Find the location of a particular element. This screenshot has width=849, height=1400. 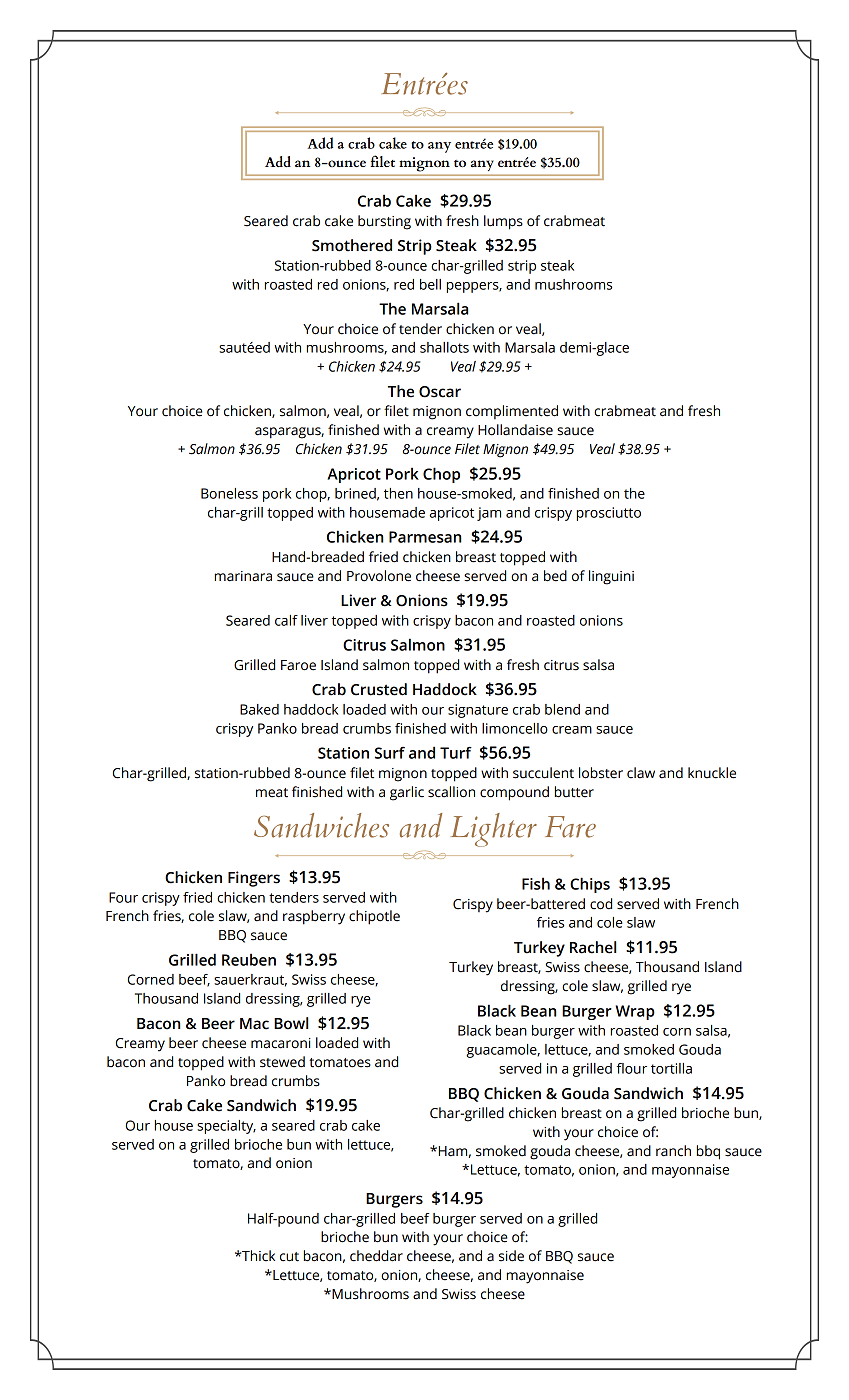

sauerkraut is located at coordinates (250, 980).
